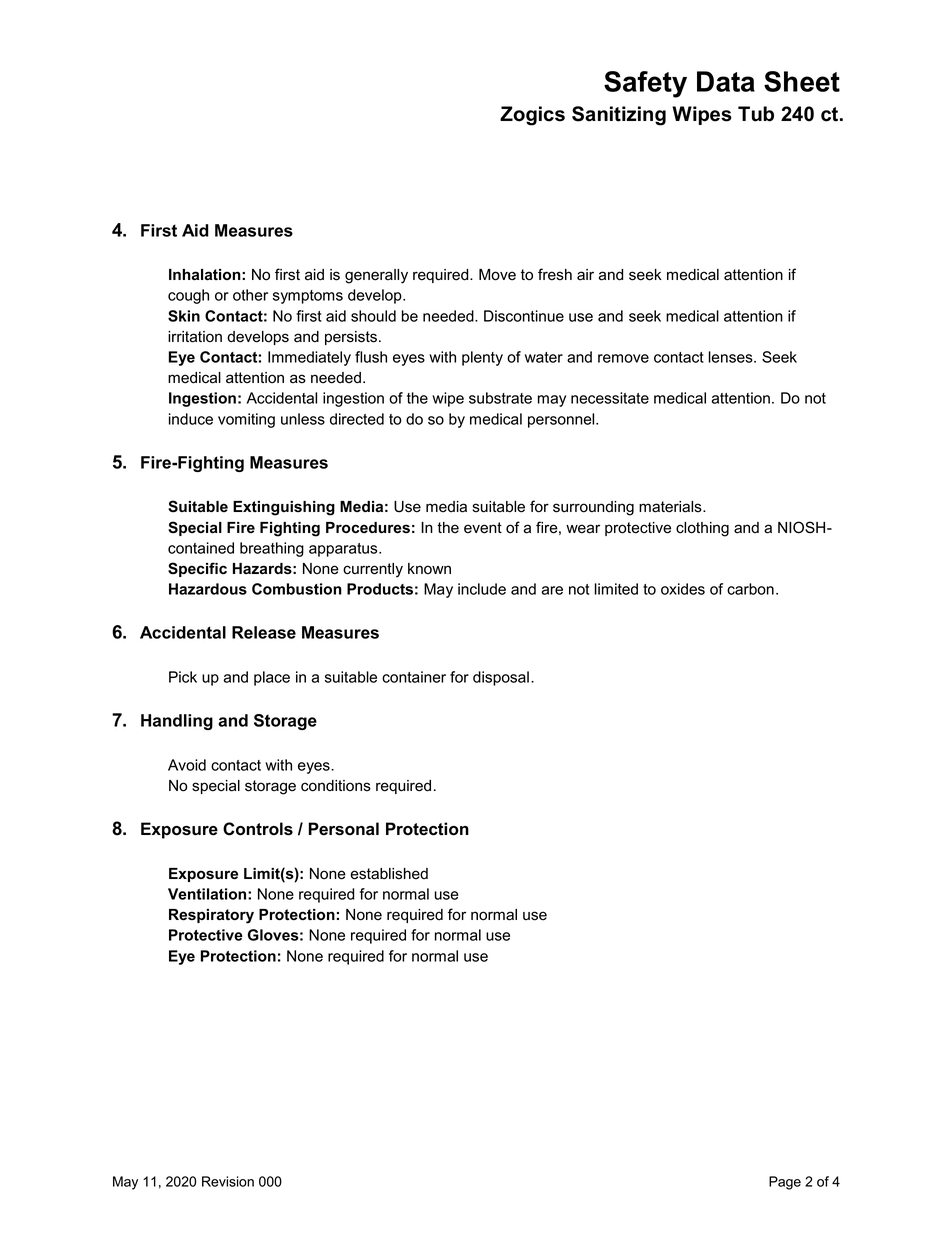 The height and width of the screenshot is (1233, 952). I want to click on disposal, so click(501, 678).
